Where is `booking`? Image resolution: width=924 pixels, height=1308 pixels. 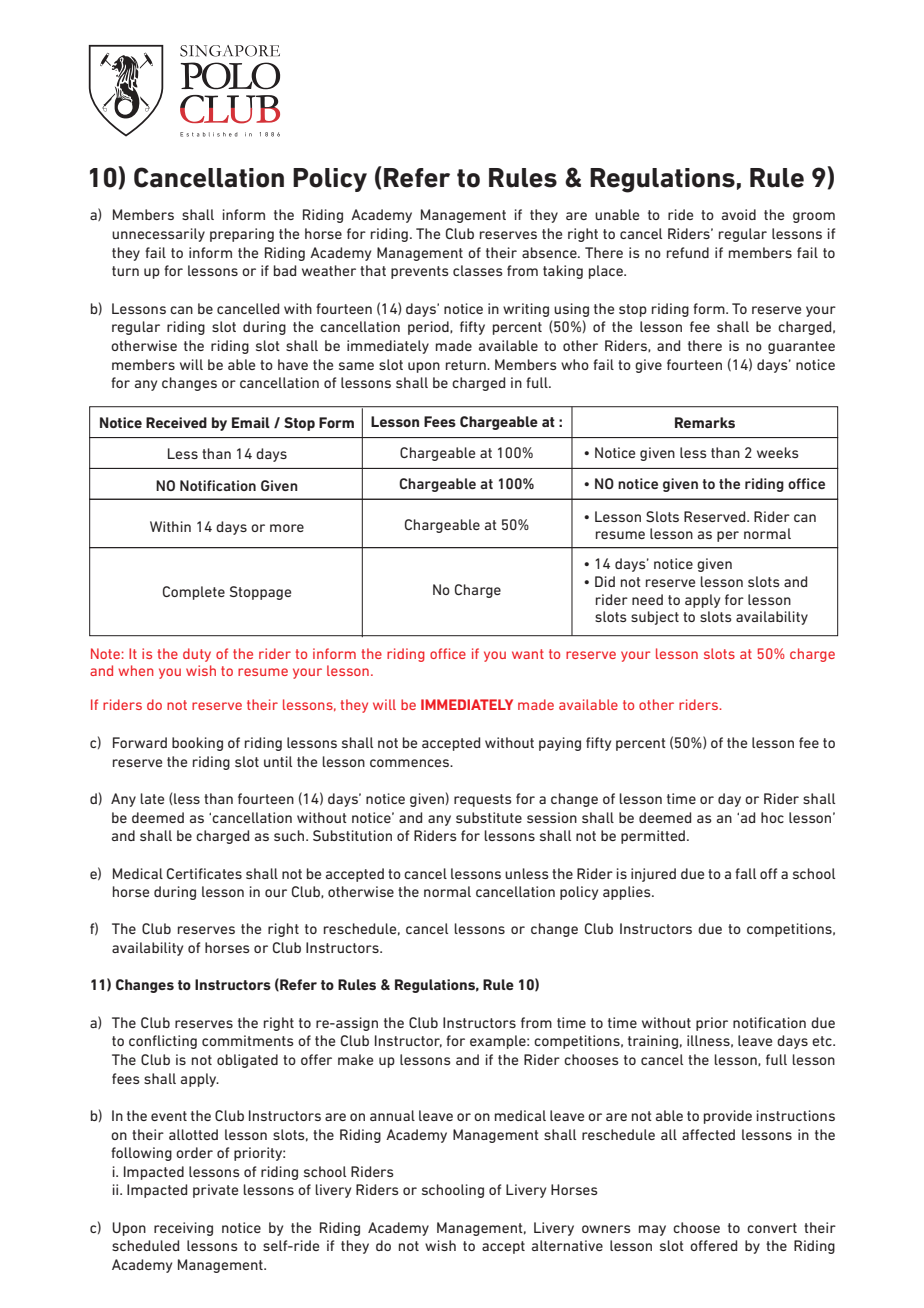
booking is located at coordinates (197, 744).
